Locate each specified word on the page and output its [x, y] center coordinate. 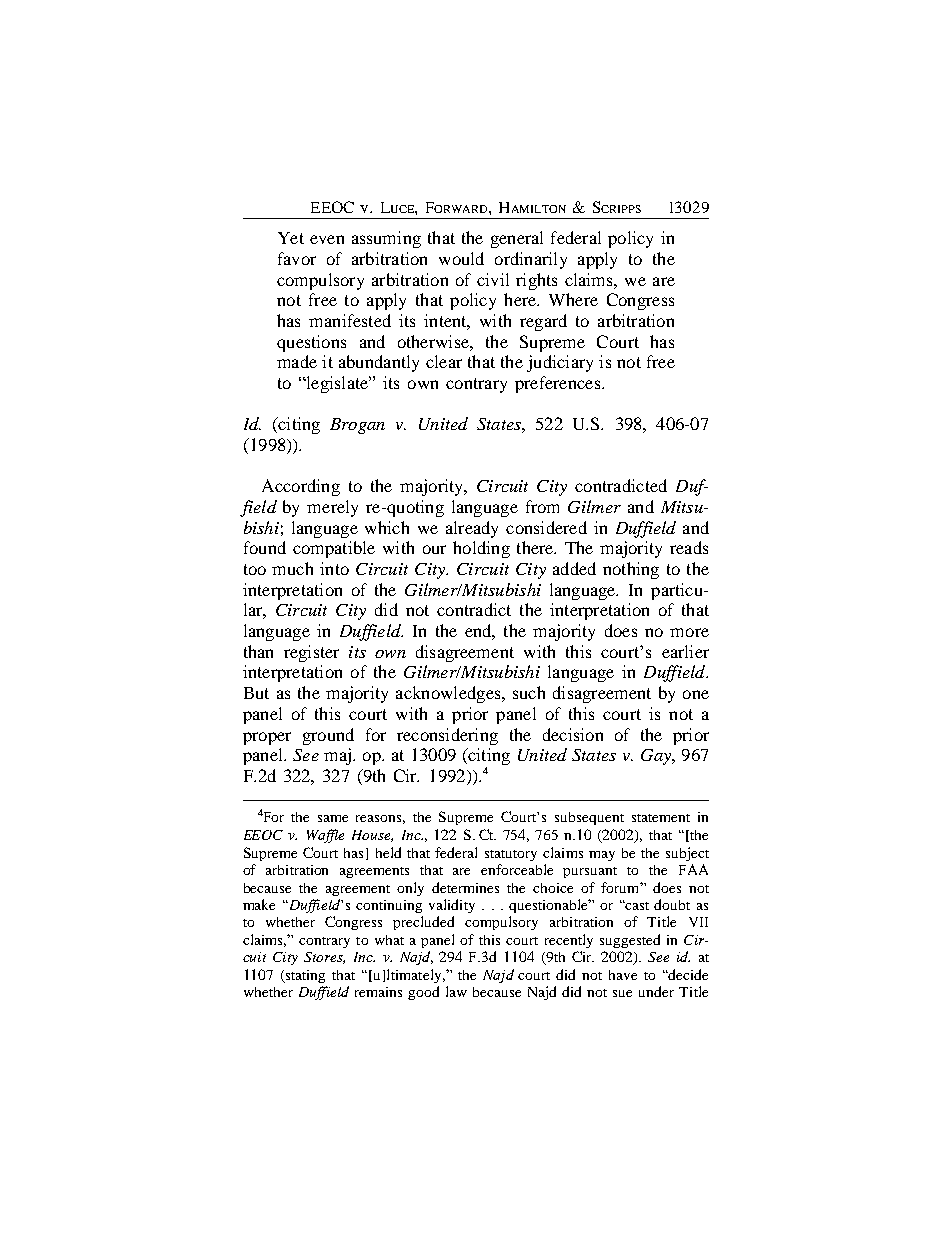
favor [297, 258]
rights [536, 281]
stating [304, 976]
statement [661, 818]
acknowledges [449, 694]
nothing [631, 570]
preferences [559, 384]
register [311, 653]
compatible [334, 549]
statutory [511, 855]
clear [444, 361]
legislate [337, 384]
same [333, 818]
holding [481, 549]
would [461, 258]
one [696, 694]
